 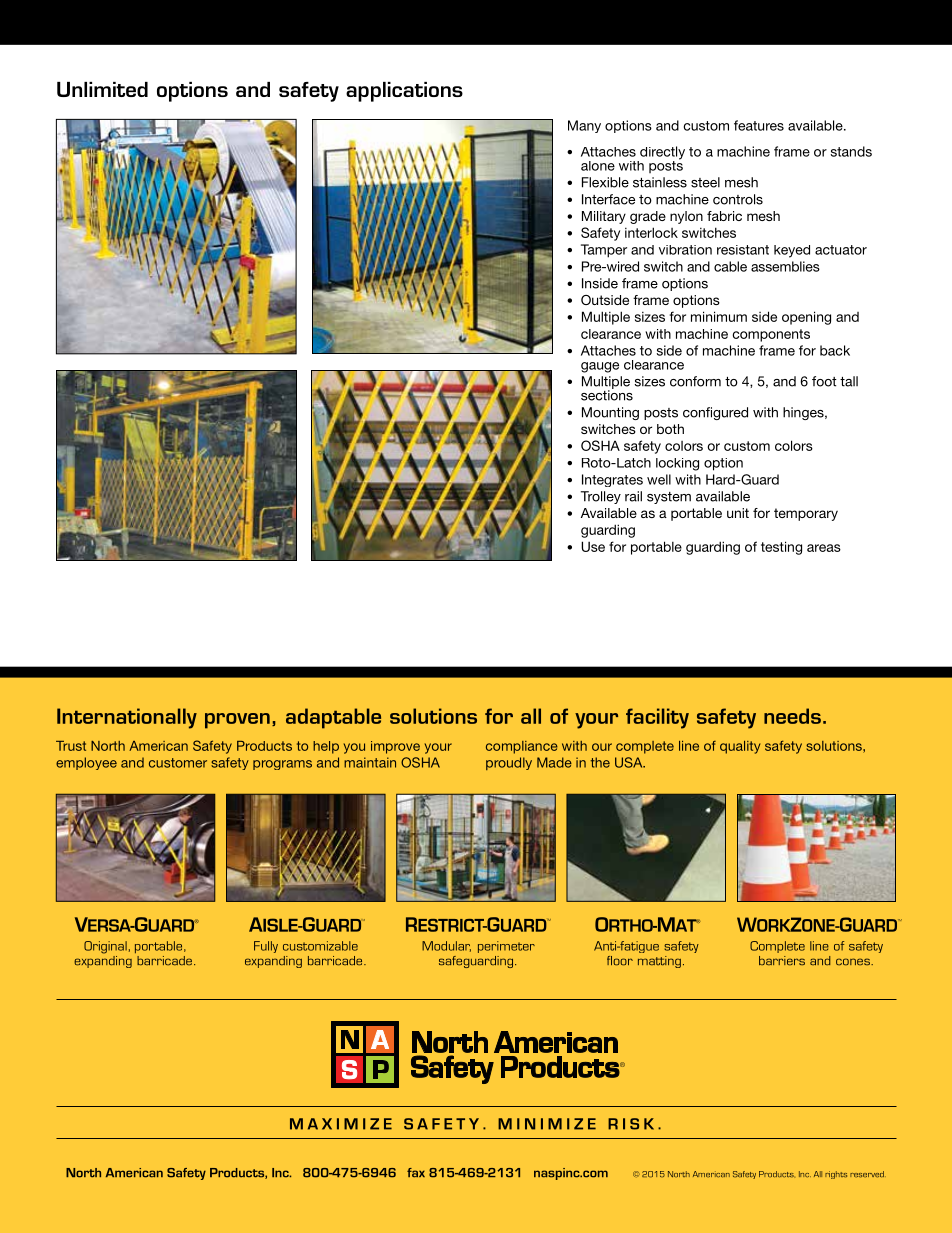 I want to click on rights, so click(x=836, y=1175).
